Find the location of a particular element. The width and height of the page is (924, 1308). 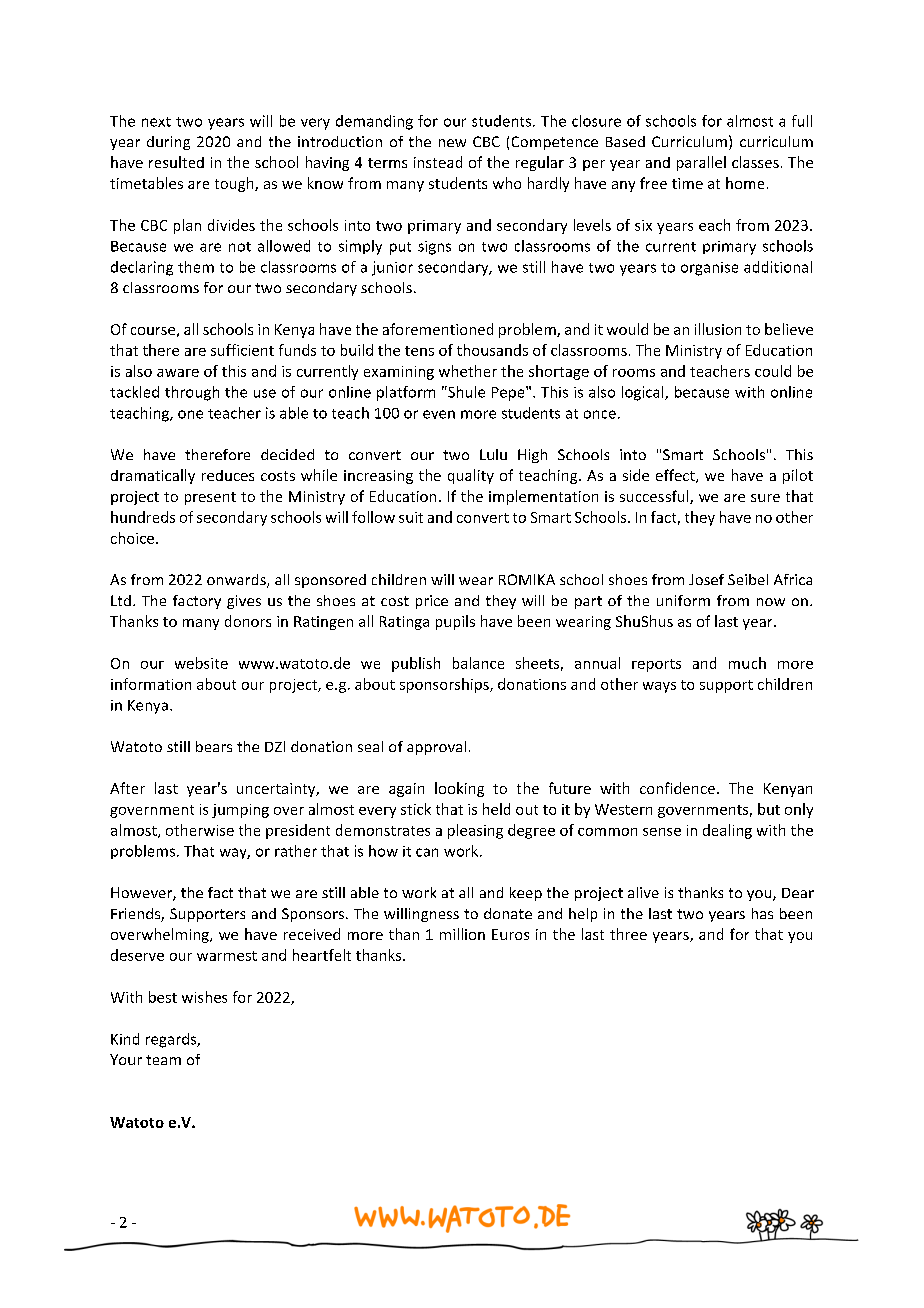

million is located at coordinates (462, 934).
